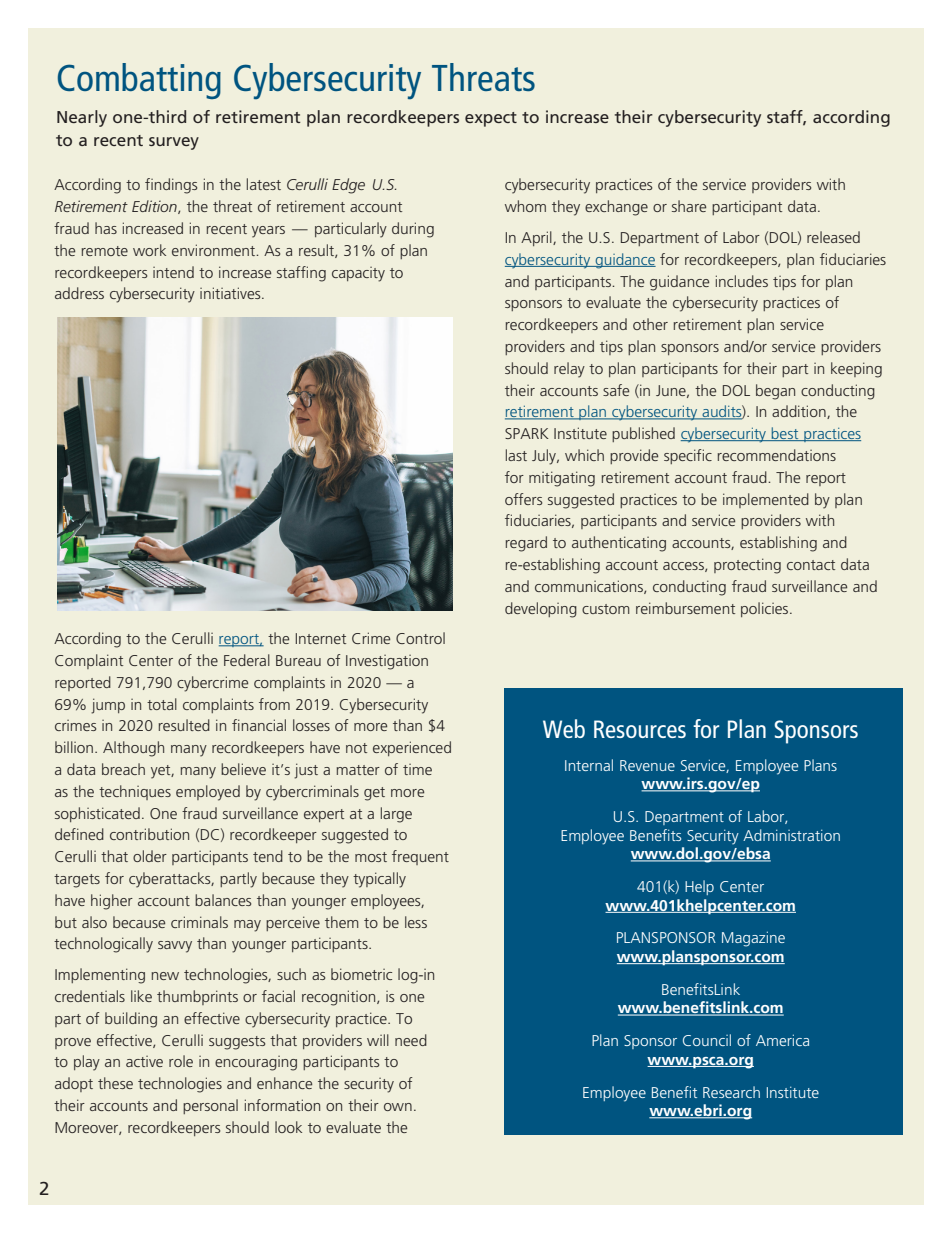 This screenshot has height=1233, width=952. I want to click on survey, so click(174, 143).
